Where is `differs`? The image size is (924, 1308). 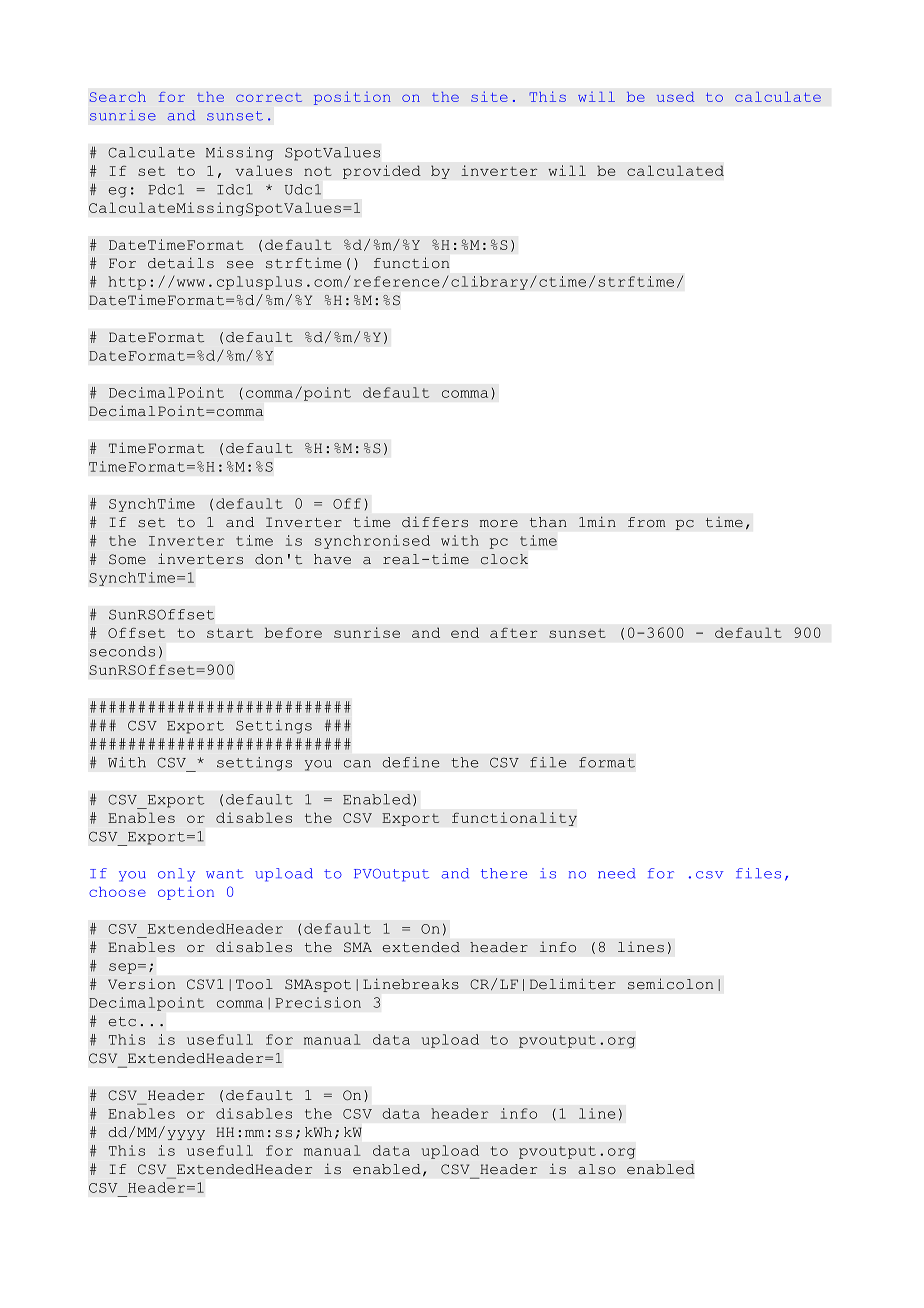
differs is located at coordinates (435, 522).
